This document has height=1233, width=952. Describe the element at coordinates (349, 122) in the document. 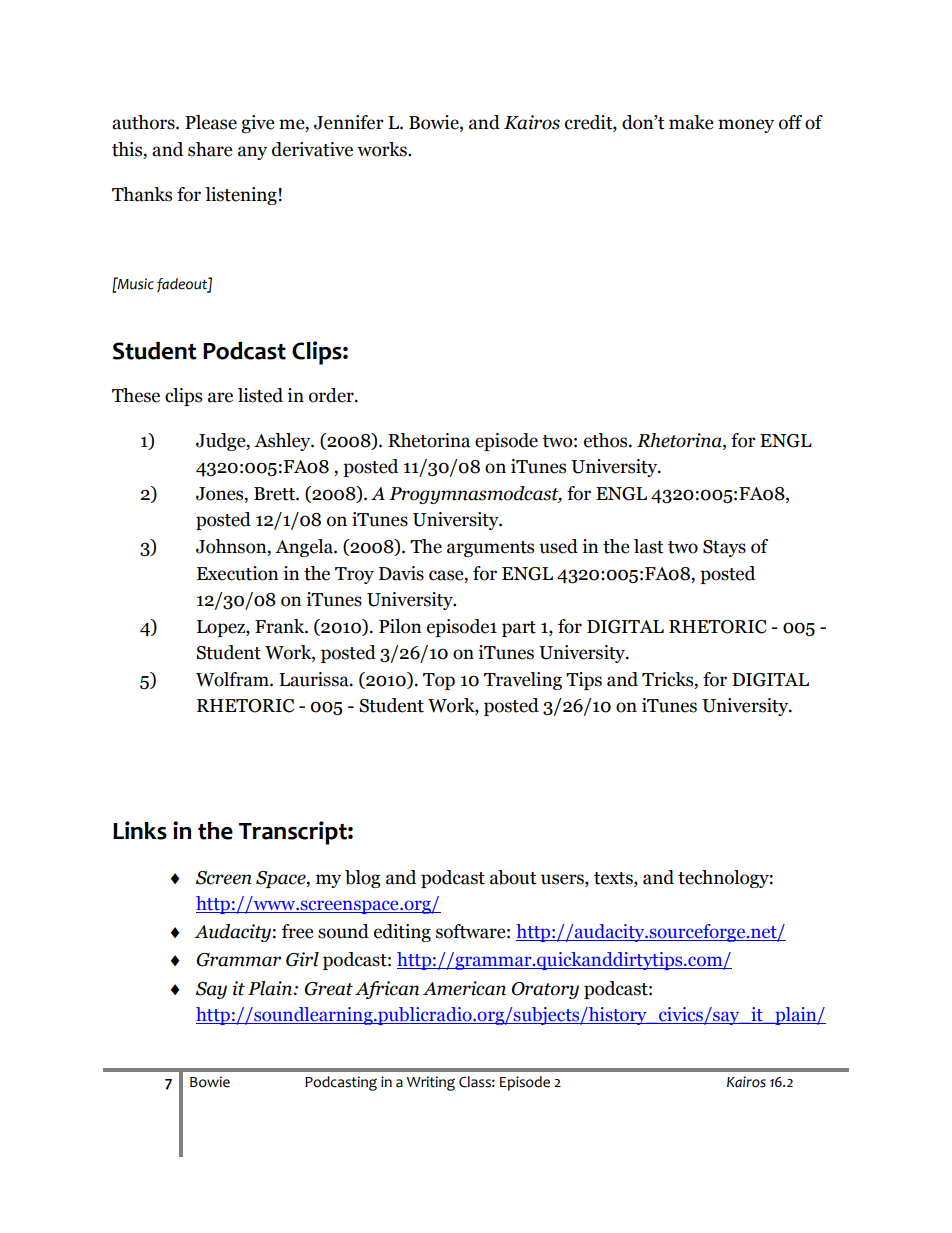

I see `Jennifer` at that location.
